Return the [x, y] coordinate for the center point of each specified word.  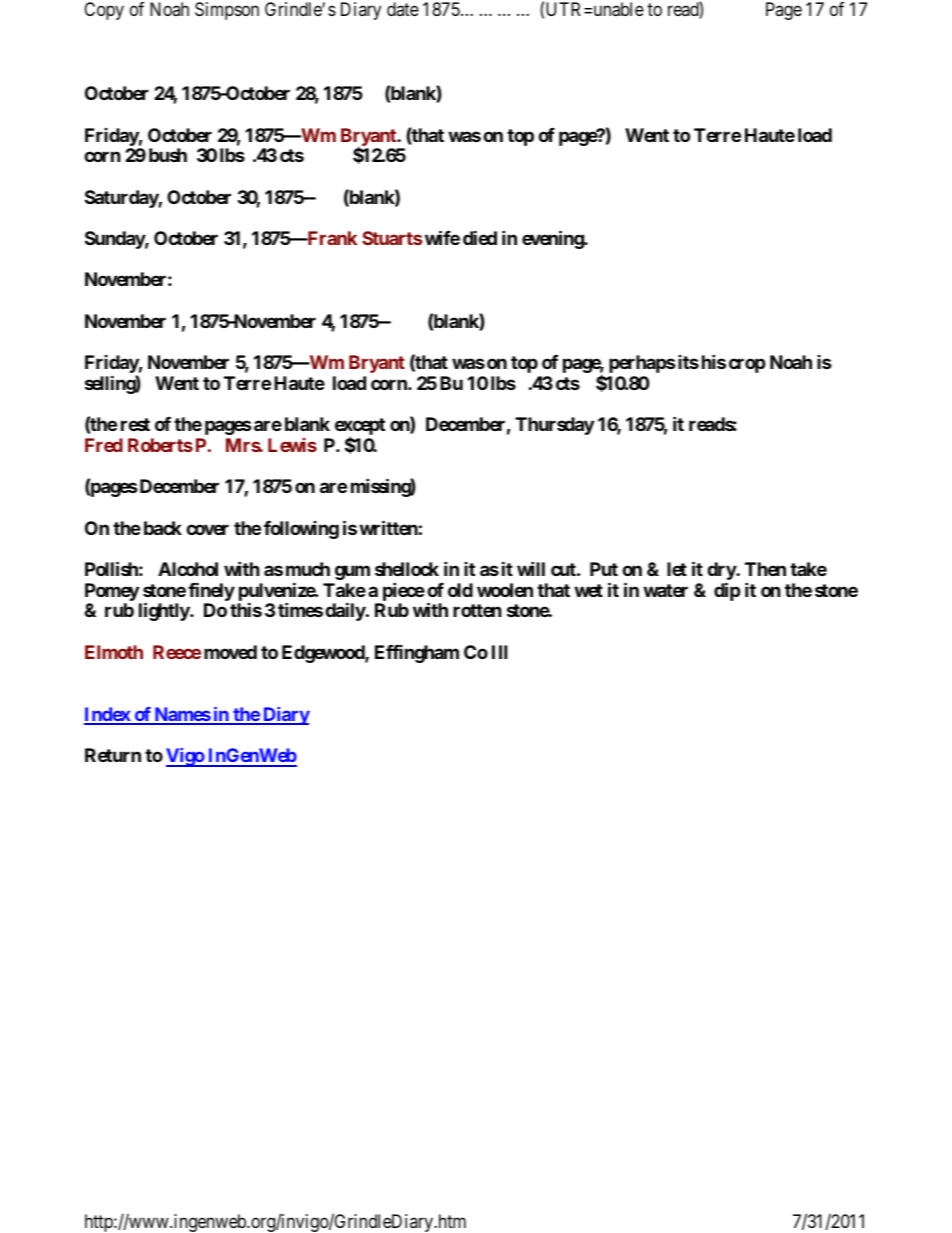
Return [113, 755]
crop [747, 365]
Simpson [227, 11]
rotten [477, 610]
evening [553, 239]
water [665, 590]
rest [135, 424]
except [360, 428]
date [403, 9]
